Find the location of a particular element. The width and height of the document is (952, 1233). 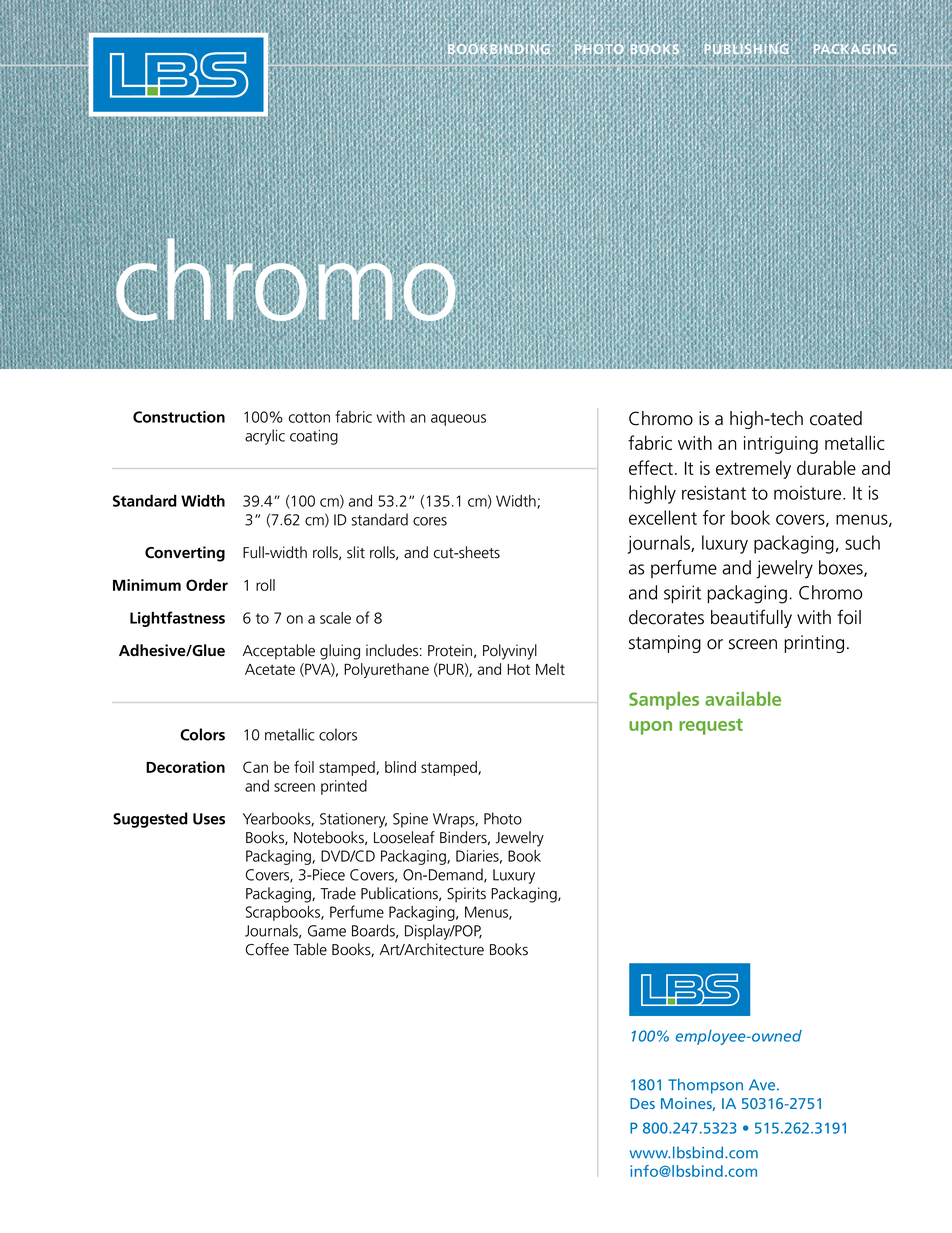

Spine is located at coordinates (410, 820).
